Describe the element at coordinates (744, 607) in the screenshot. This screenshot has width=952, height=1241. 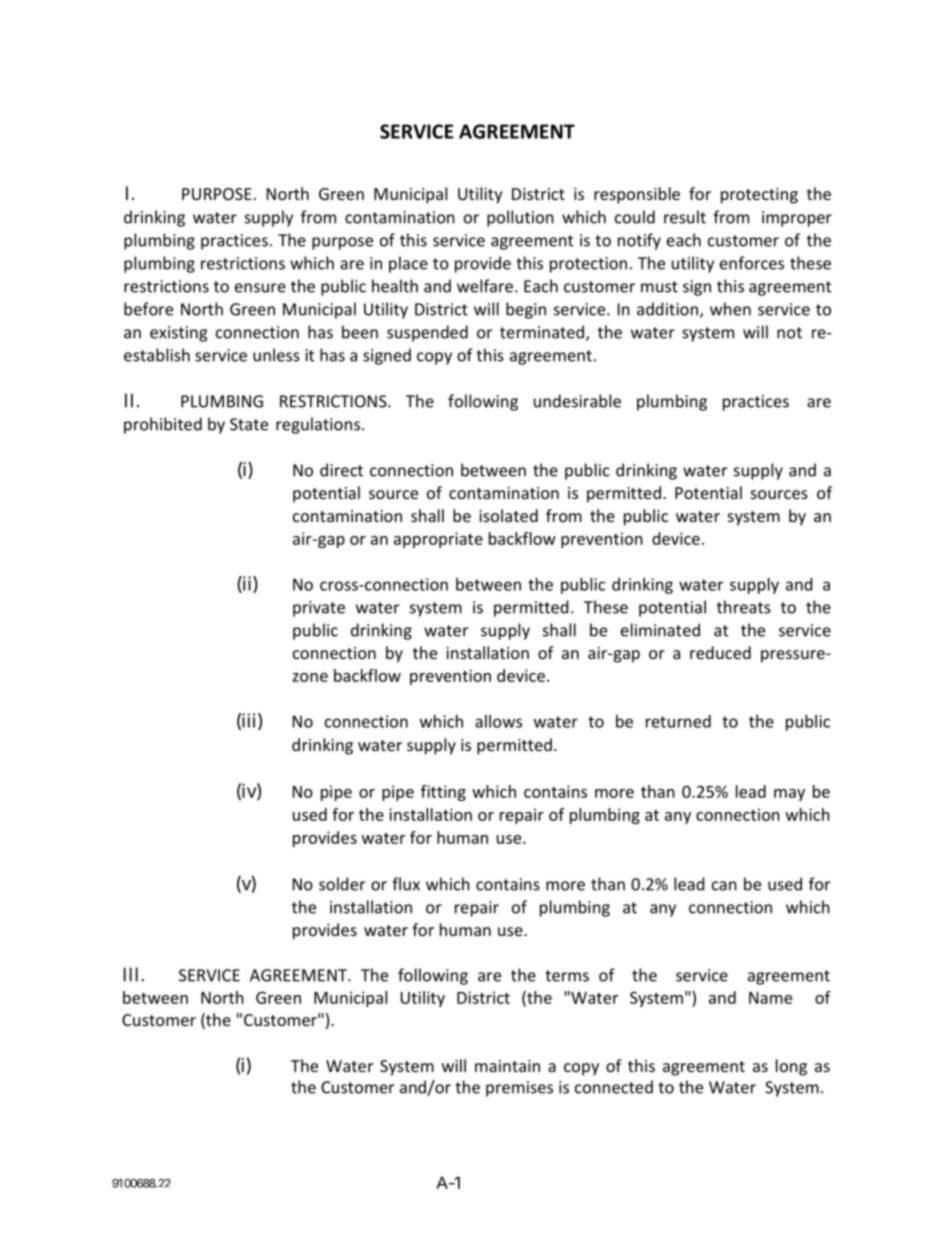
I see `threats` at that location.
